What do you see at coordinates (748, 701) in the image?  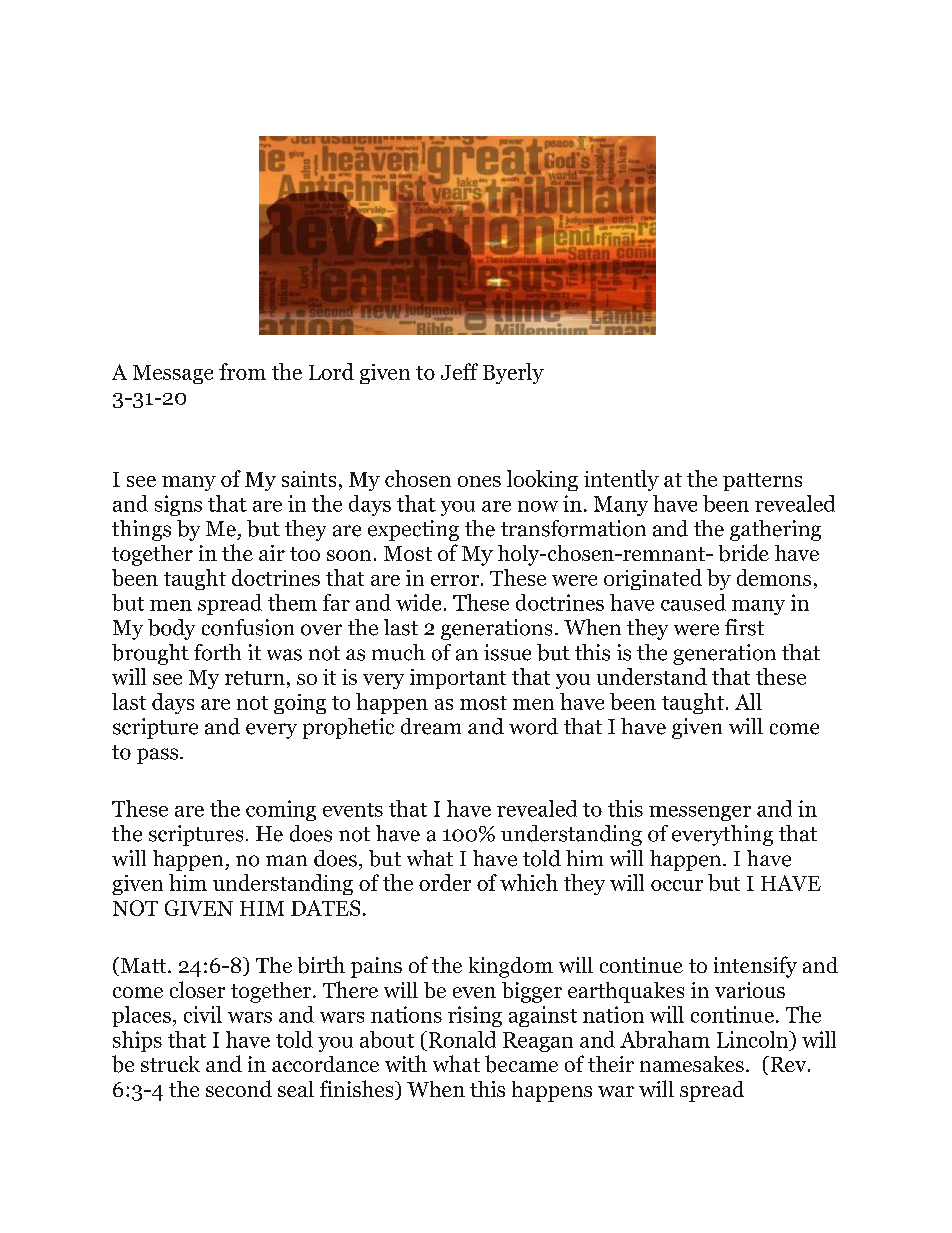 I see `All` at bounding box center [748, 701].
